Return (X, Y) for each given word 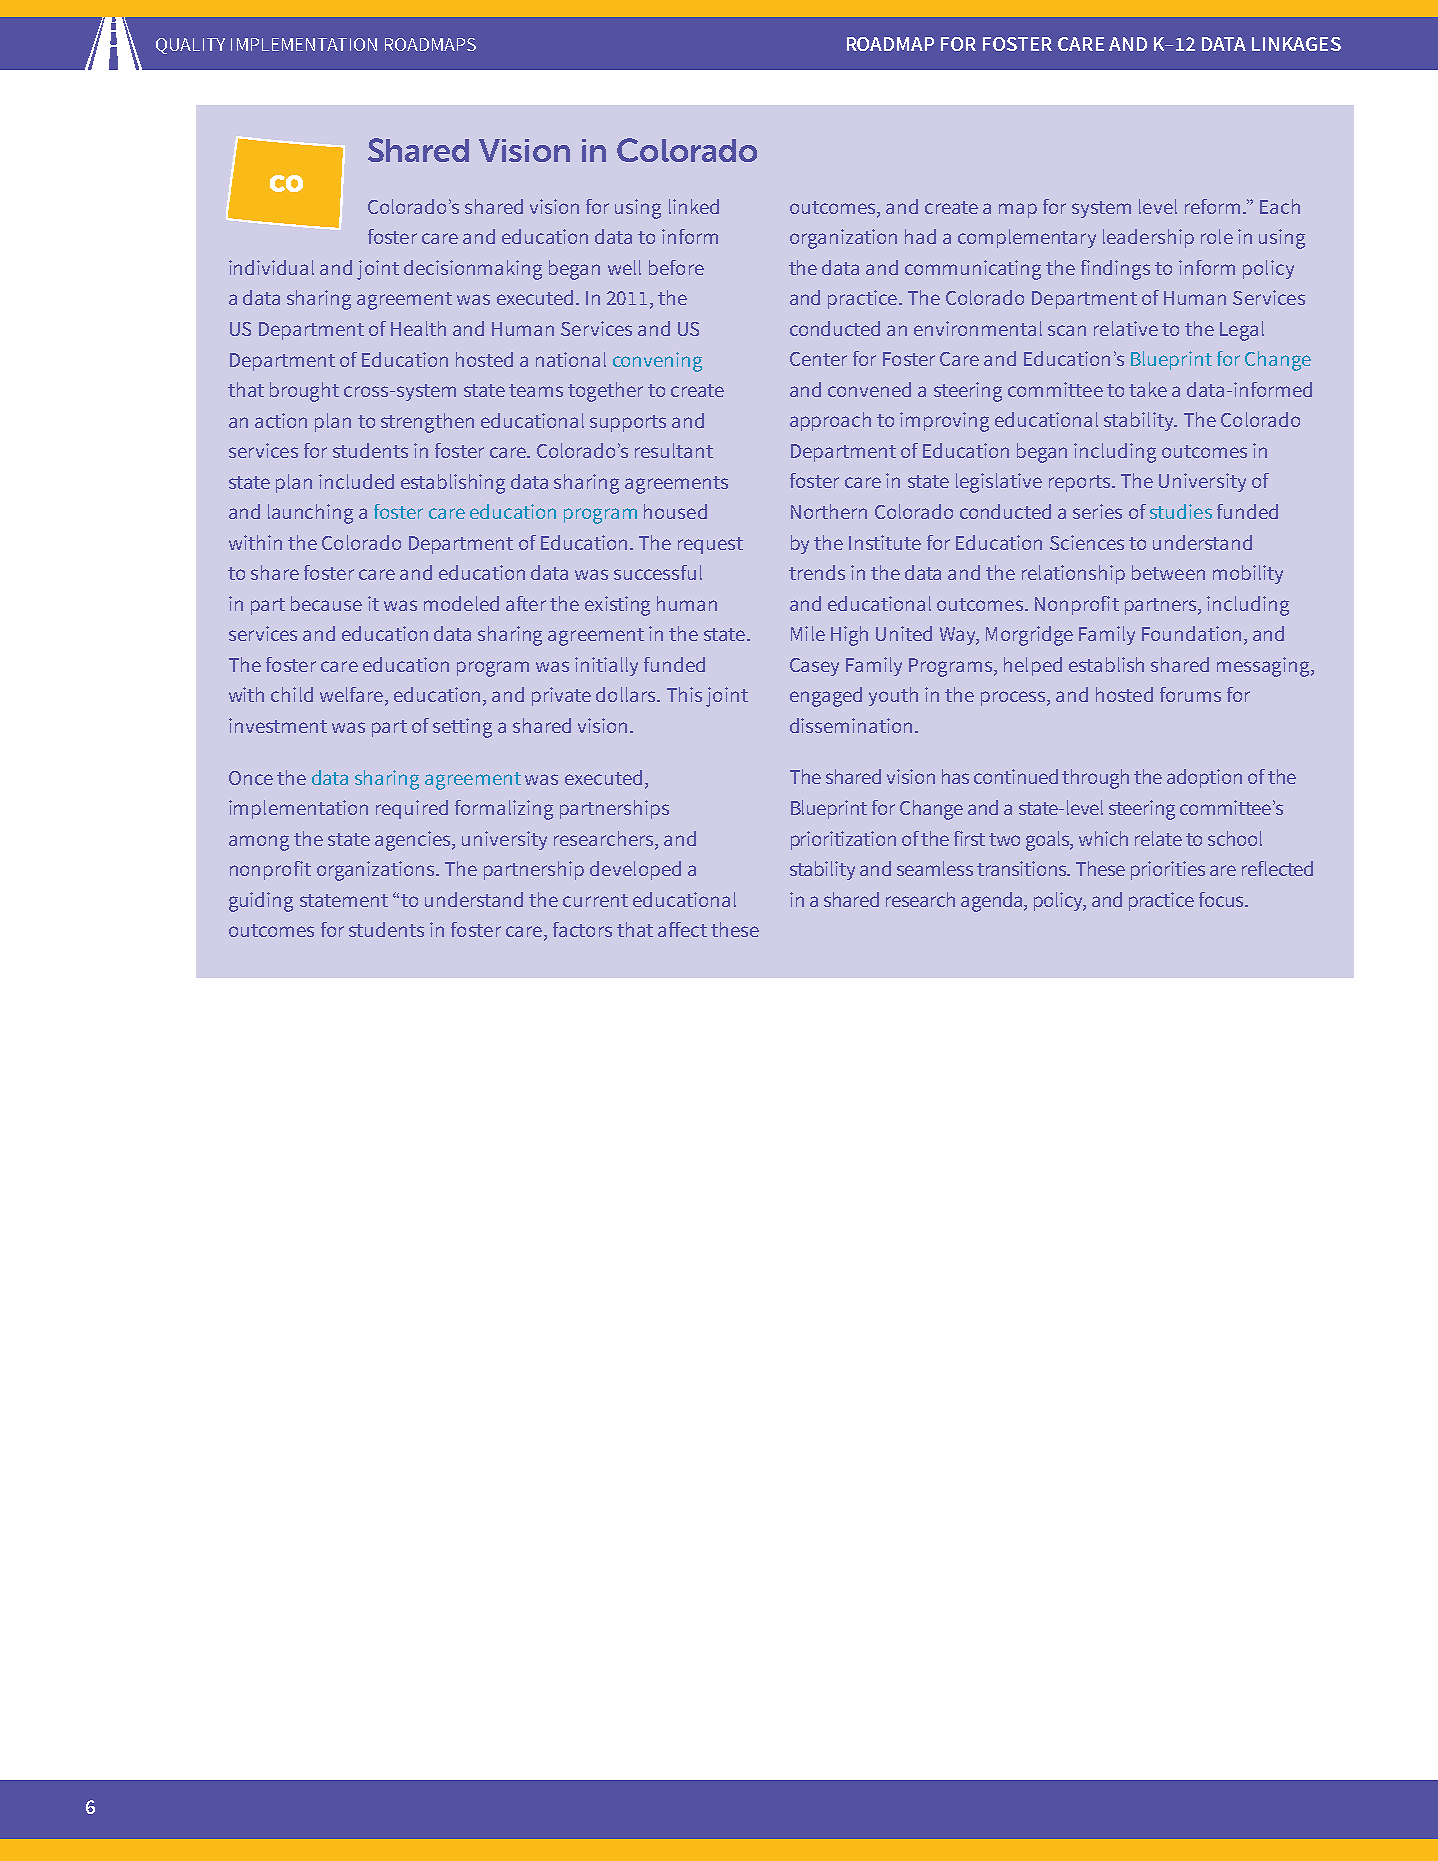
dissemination (851, 725)
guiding (261, 902)
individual (271, 267)
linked (694, 206)
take (1148, 389)
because (326, 603)
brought (304, 392)
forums (1190, 694)
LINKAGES (1296, 44)
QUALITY (190, 46)
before (676, 267)
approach (830, 421)
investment (278, 725)
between (1168, 572)
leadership (1148, 238)
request (710, 545)
